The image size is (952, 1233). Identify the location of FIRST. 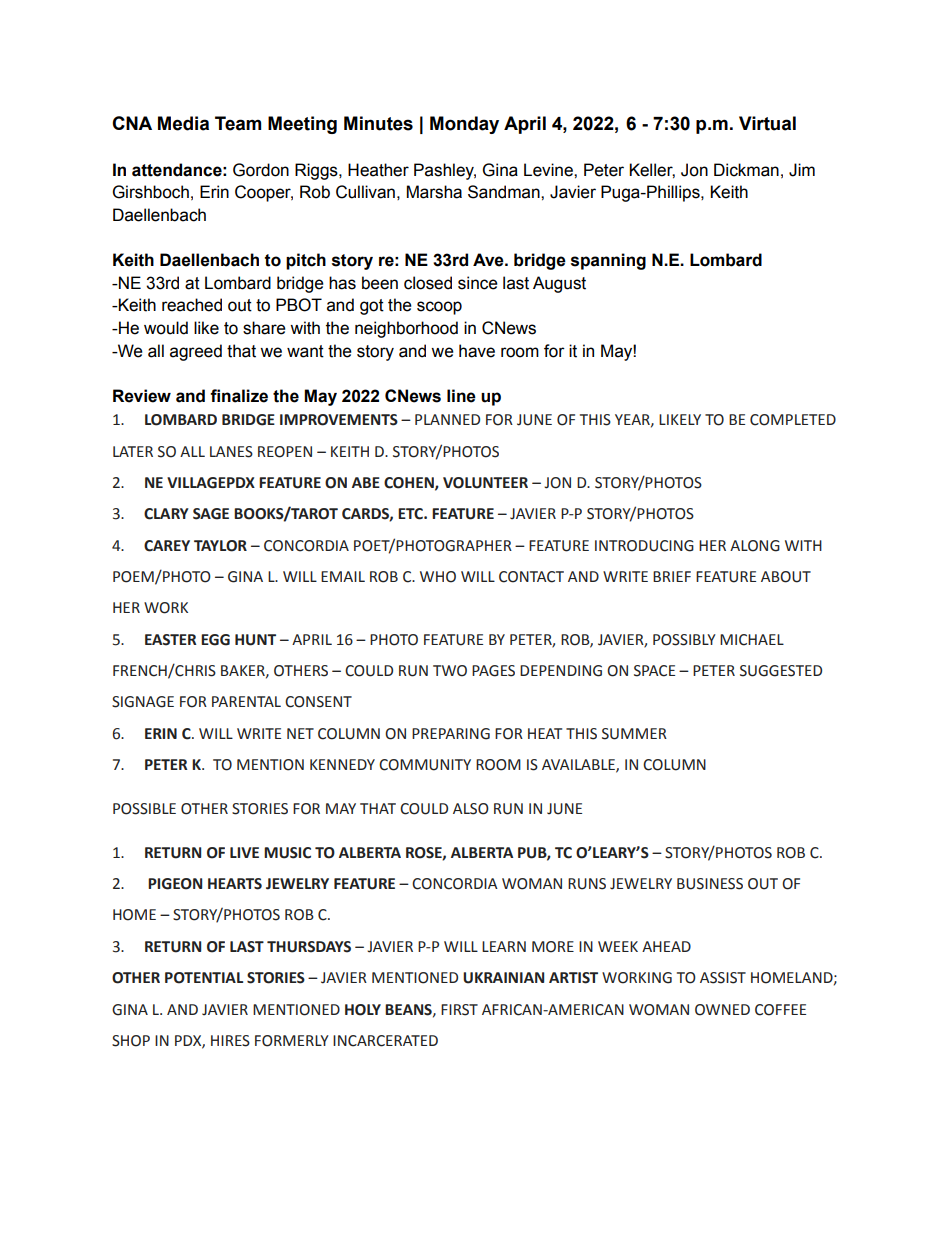
(459, 1010).
